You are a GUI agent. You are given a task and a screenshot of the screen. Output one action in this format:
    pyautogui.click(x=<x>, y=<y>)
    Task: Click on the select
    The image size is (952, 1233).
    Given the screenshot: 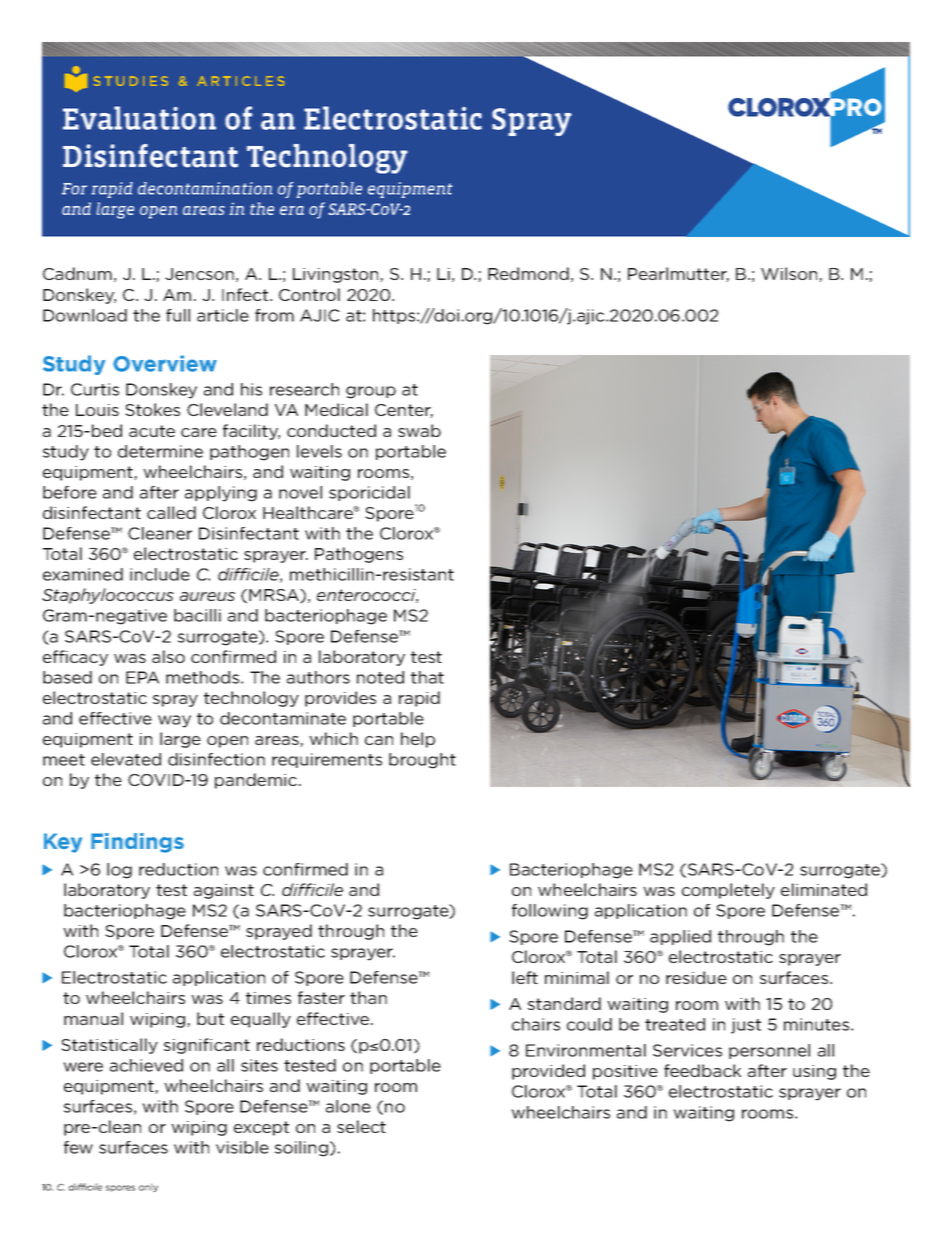 What is the action you would take?
    pyautogui.click(x=361, y=1126)
